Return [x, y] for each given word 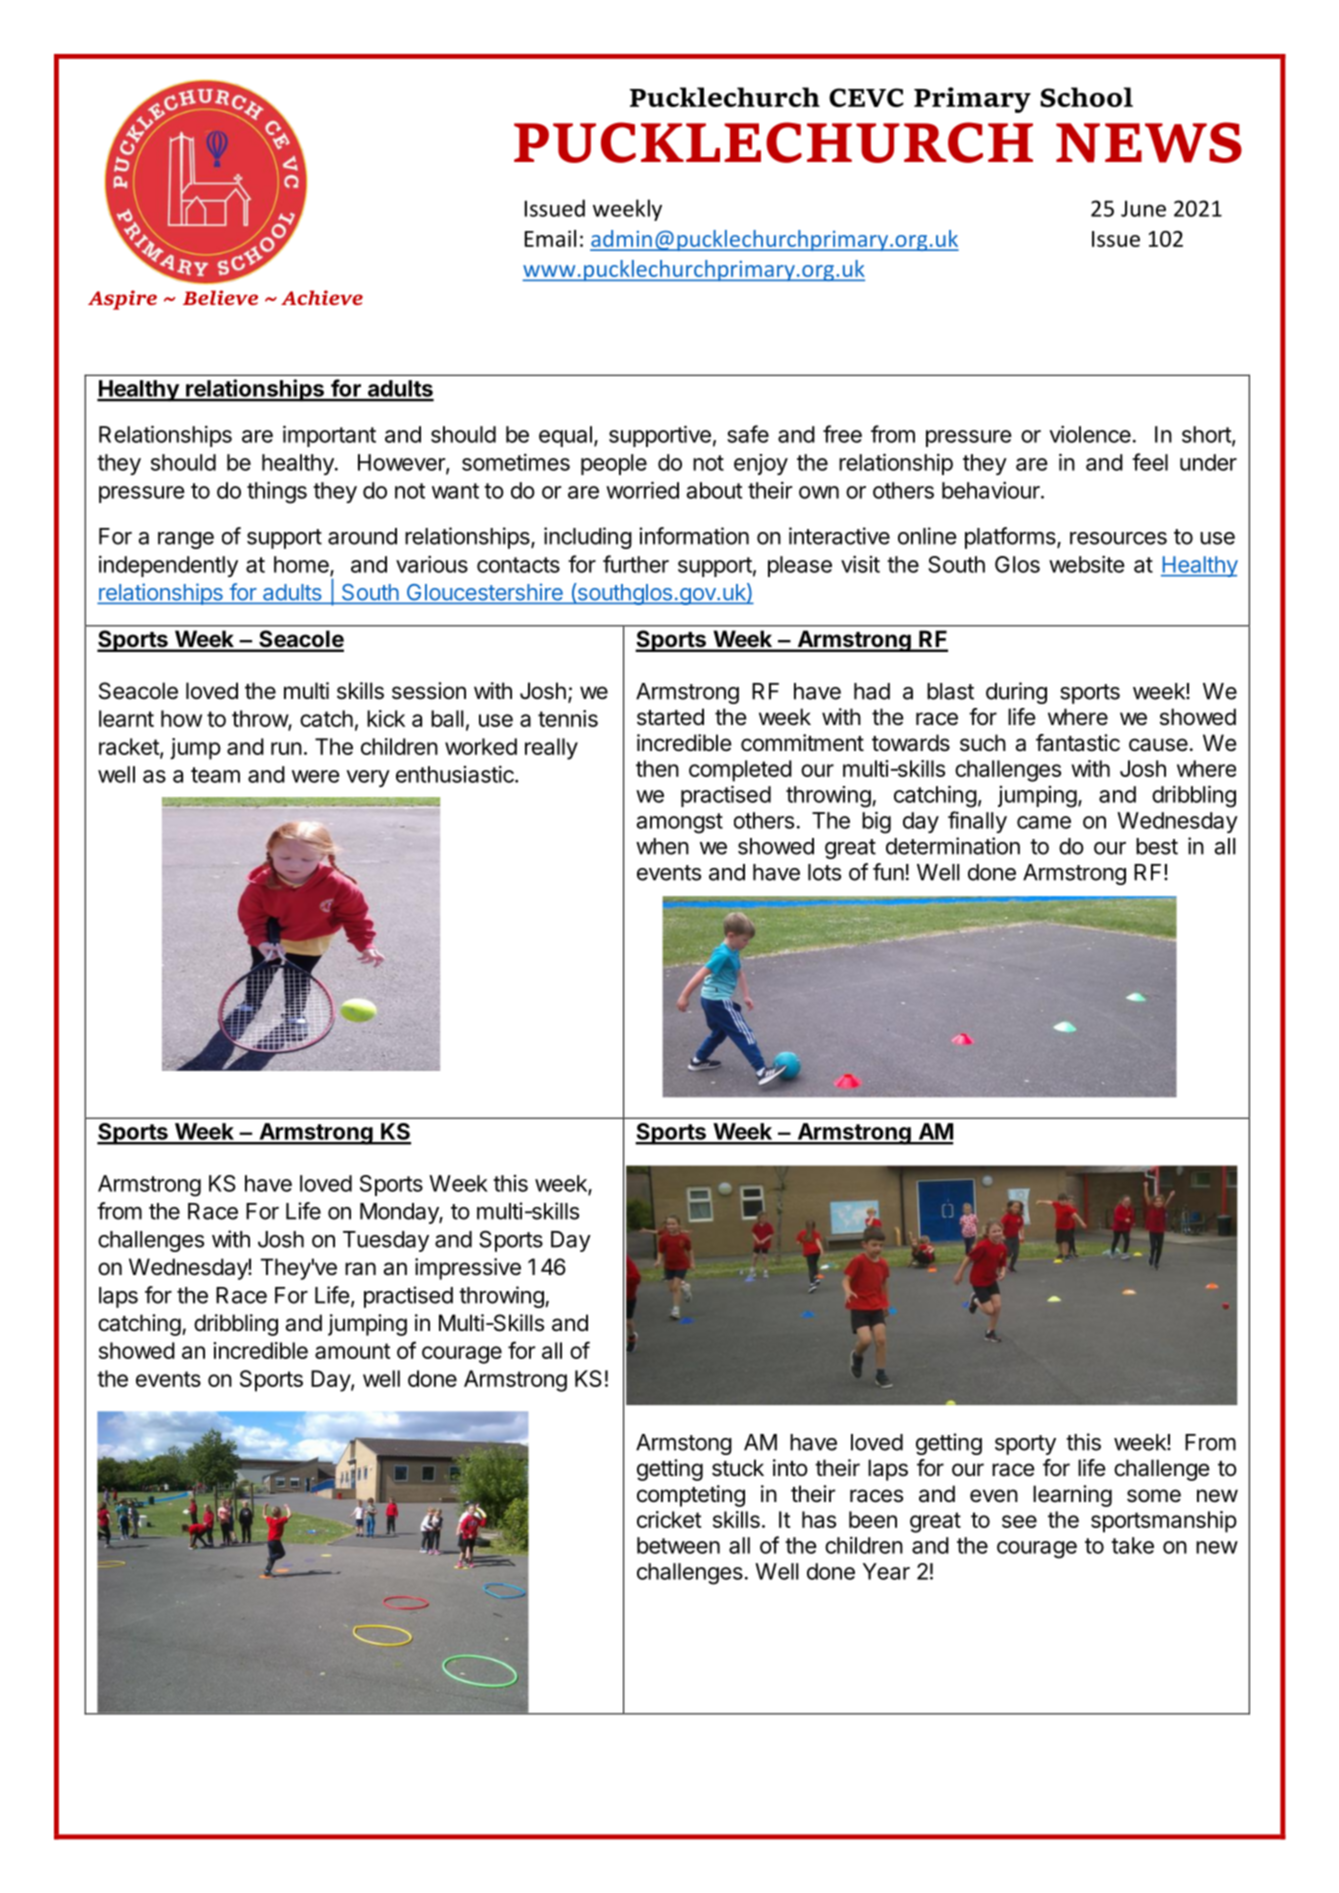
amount [353, 1351]
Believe [220, 297]
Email [550, 238]
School [1086, 97]
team [215, 775]
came [1044, 822]
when [662, 846]
